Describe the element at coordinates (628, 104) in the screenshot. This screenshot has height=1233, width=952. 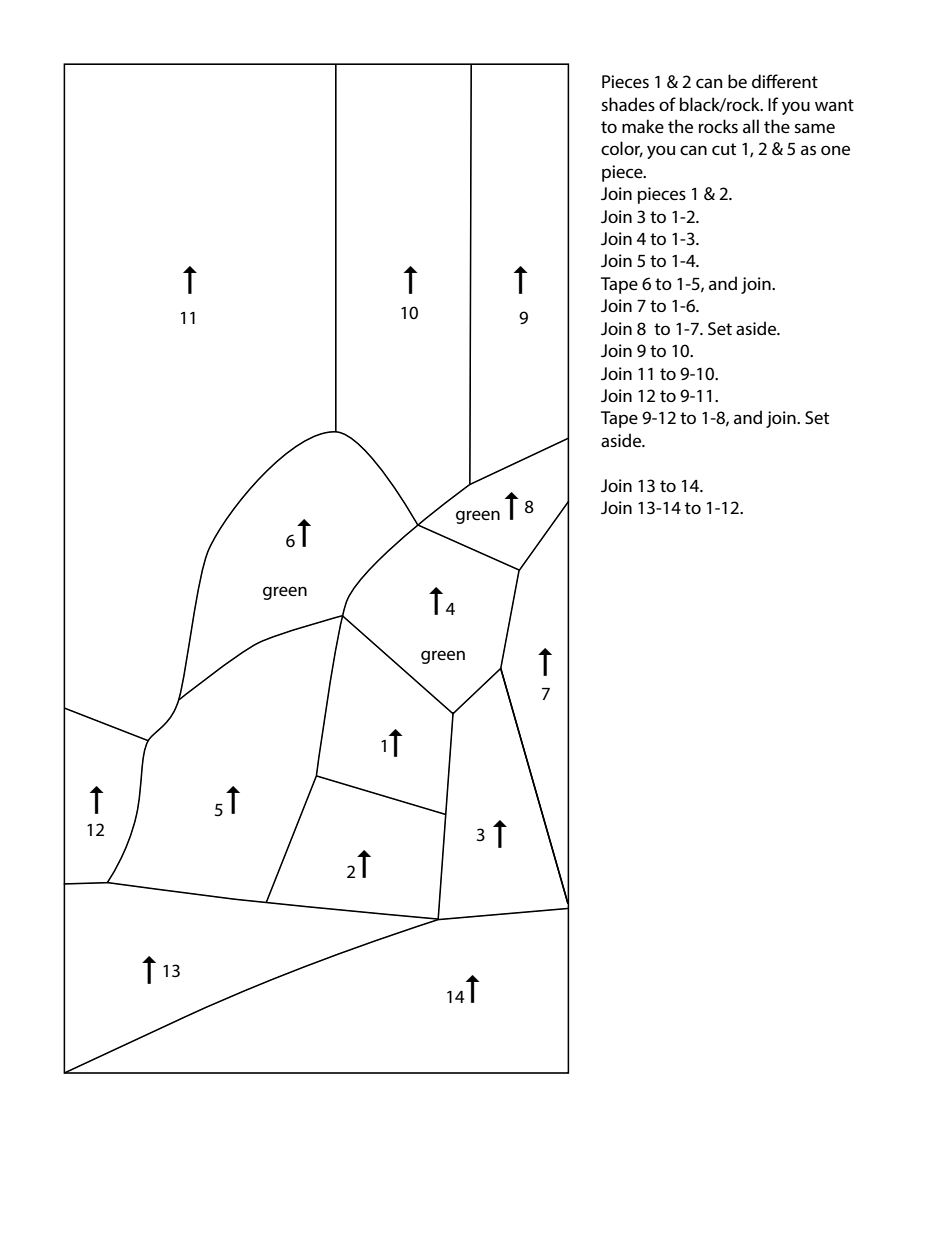
I see `shades` at that location.
